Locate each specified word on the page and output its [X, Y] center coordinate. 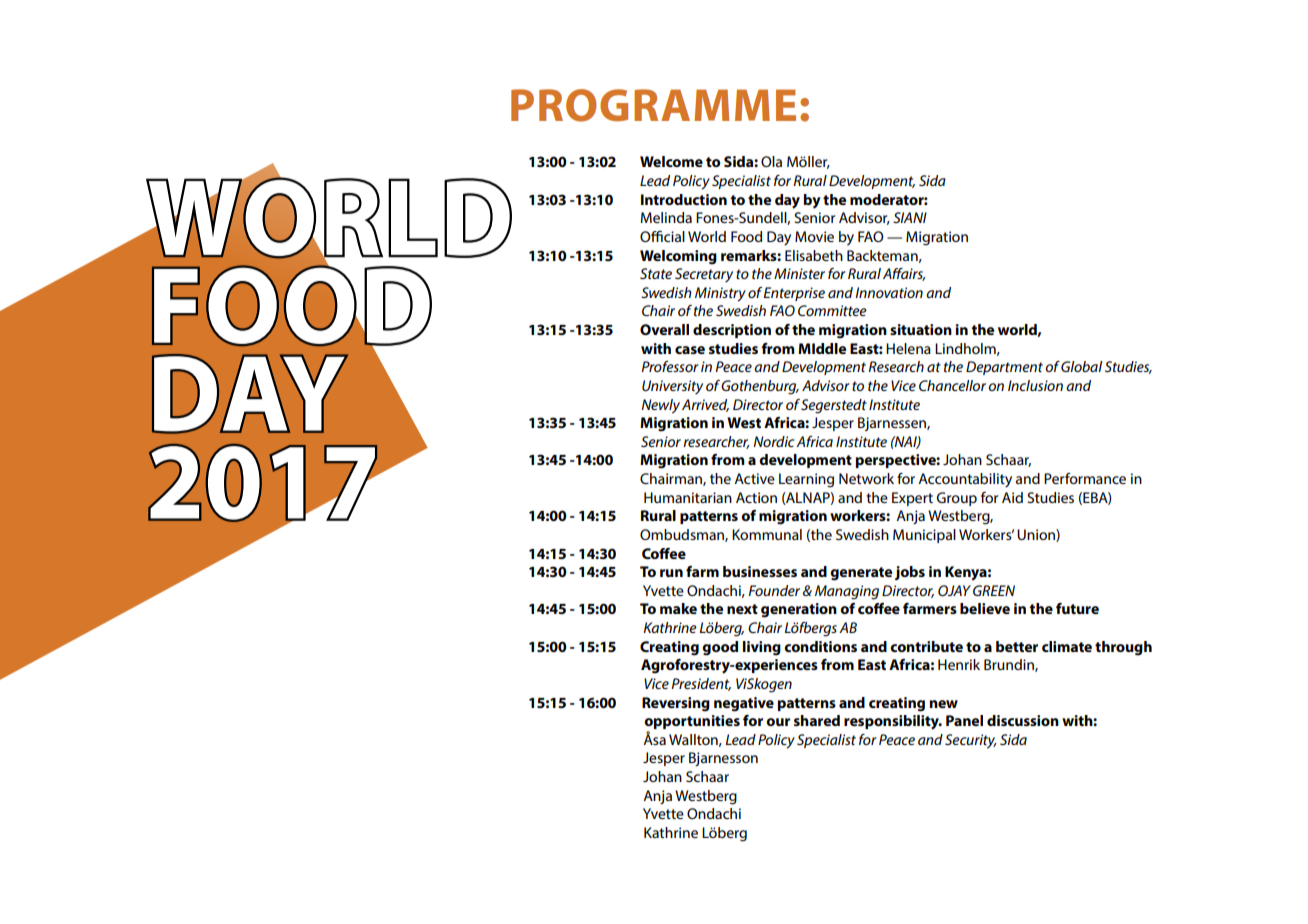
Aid [1012, 497]
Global [1082, 366]
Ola [771, 161]
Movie [814, 236]
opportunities [692, 723]
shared [817, 720]
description [732, 331]
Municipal [924, 536]
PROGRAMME [653, 105]
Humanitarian [688, 497]
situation [921, 329]
